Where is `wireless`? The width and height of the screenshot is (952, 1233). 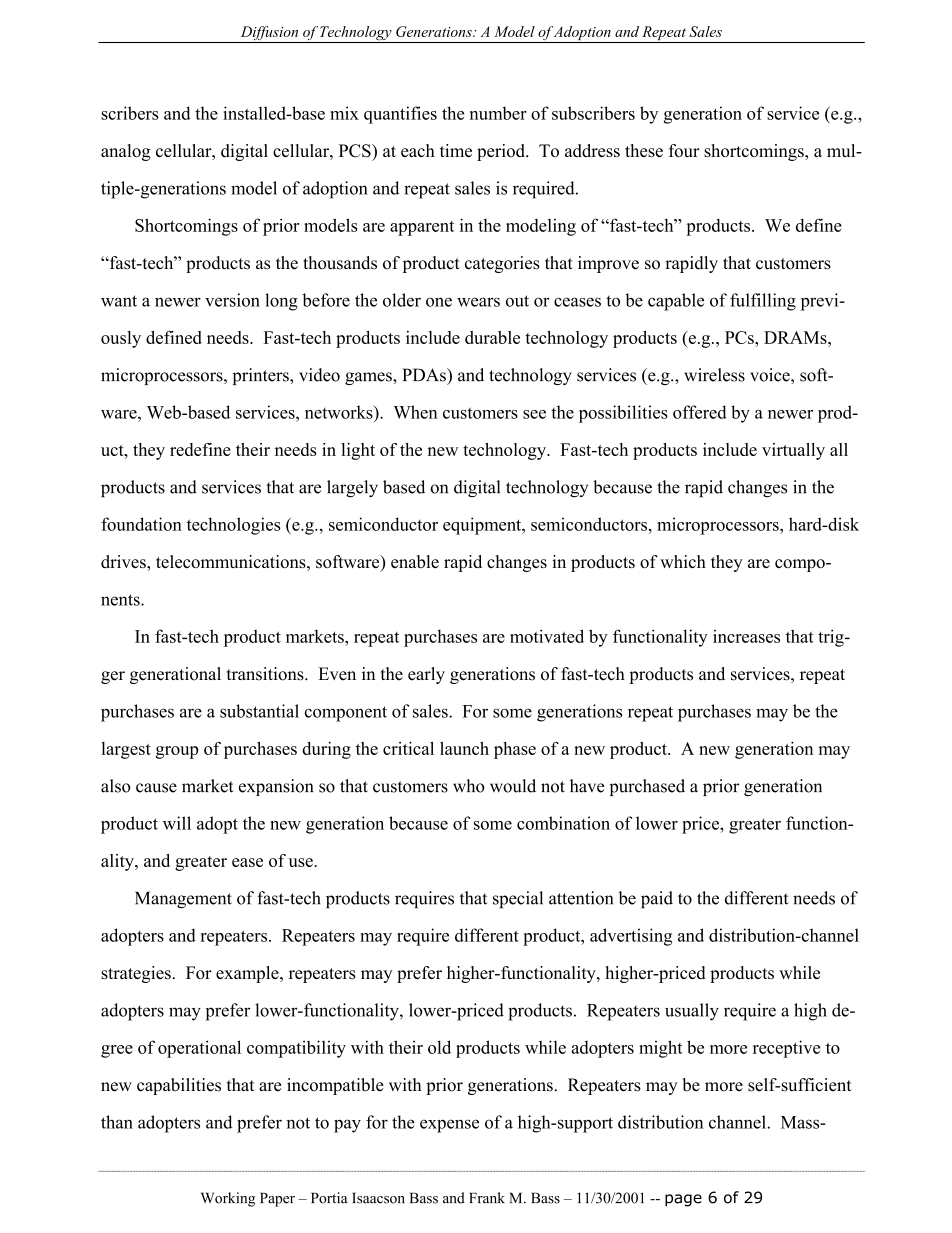 wireless is located at coordinates (714, 375).
